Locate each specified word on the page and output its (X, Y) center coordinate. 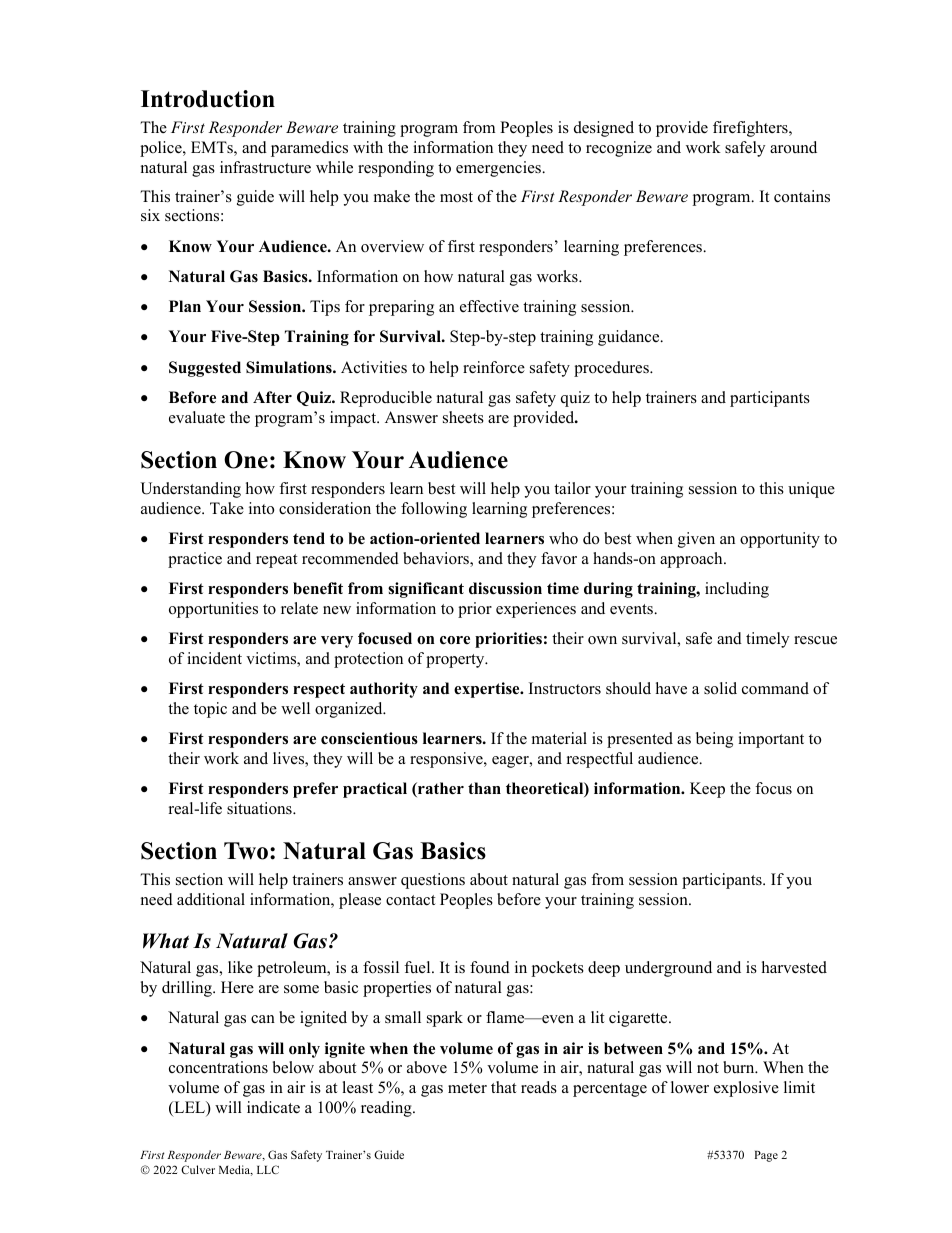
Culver (198, 1169)
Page (766, 1156)
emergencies (499, 169)
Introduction (208, 99)
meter (467, 1088)
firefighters (751, 129)
